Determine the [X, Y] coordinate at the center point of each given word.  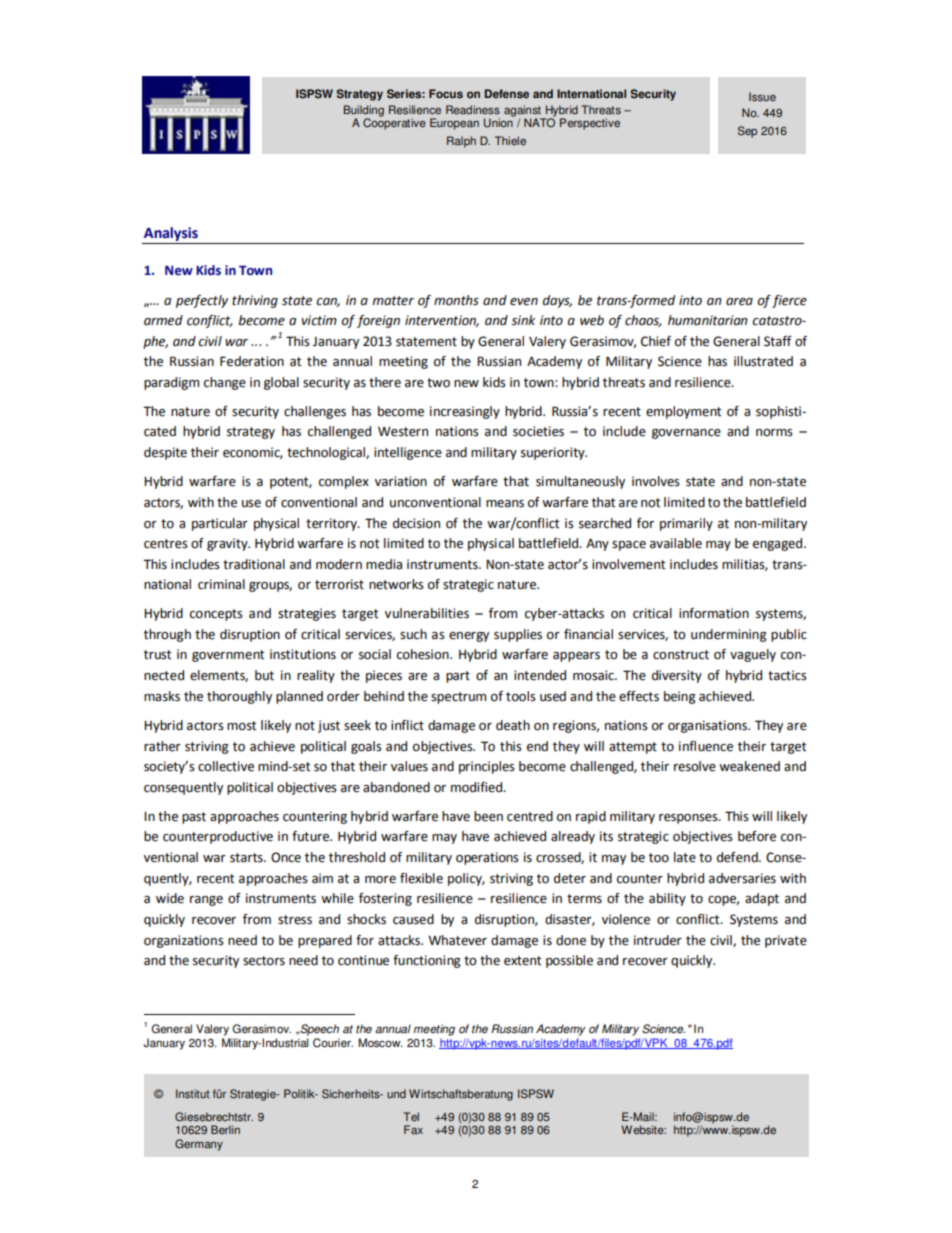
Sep [747, 132]
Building [364, 112]
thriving [255, 301]
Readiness [473, 110]
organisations [708, 726]
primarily [686, 524]
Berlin [225, 1129]
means [505, 504]
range [206, 901]
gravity [228, 544]
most [241, 726]
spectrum [458, 698]
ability [667, 899]
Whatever [457, 940]
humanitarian [708, 320]
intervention [442, 321]
